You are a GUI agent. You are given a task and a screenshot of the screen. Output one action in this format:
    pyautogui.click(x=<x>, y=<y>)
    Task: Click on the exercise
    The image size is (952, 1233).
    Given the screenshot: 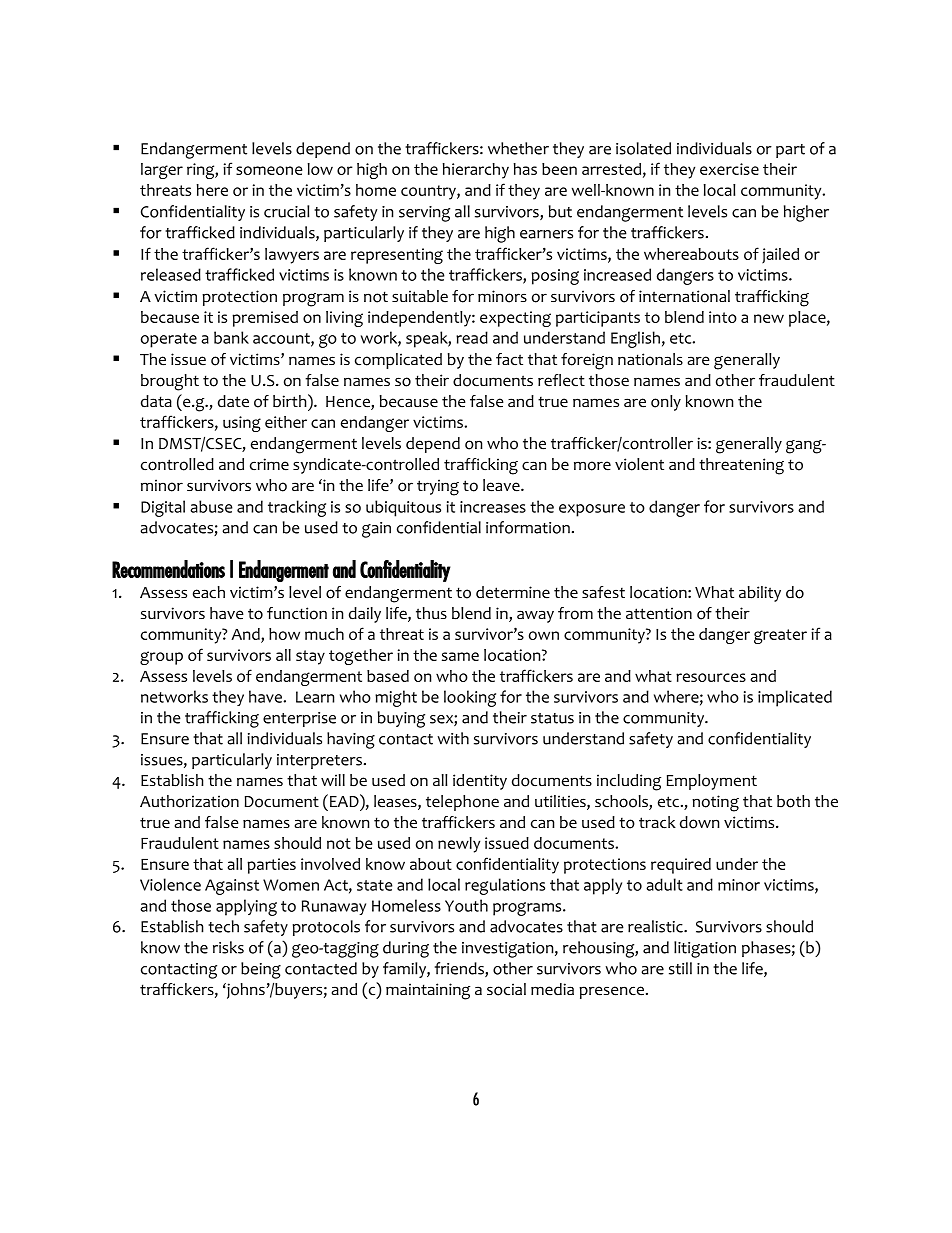 What is the action you would take?
    pyautogui.click(x=729, y=169)
